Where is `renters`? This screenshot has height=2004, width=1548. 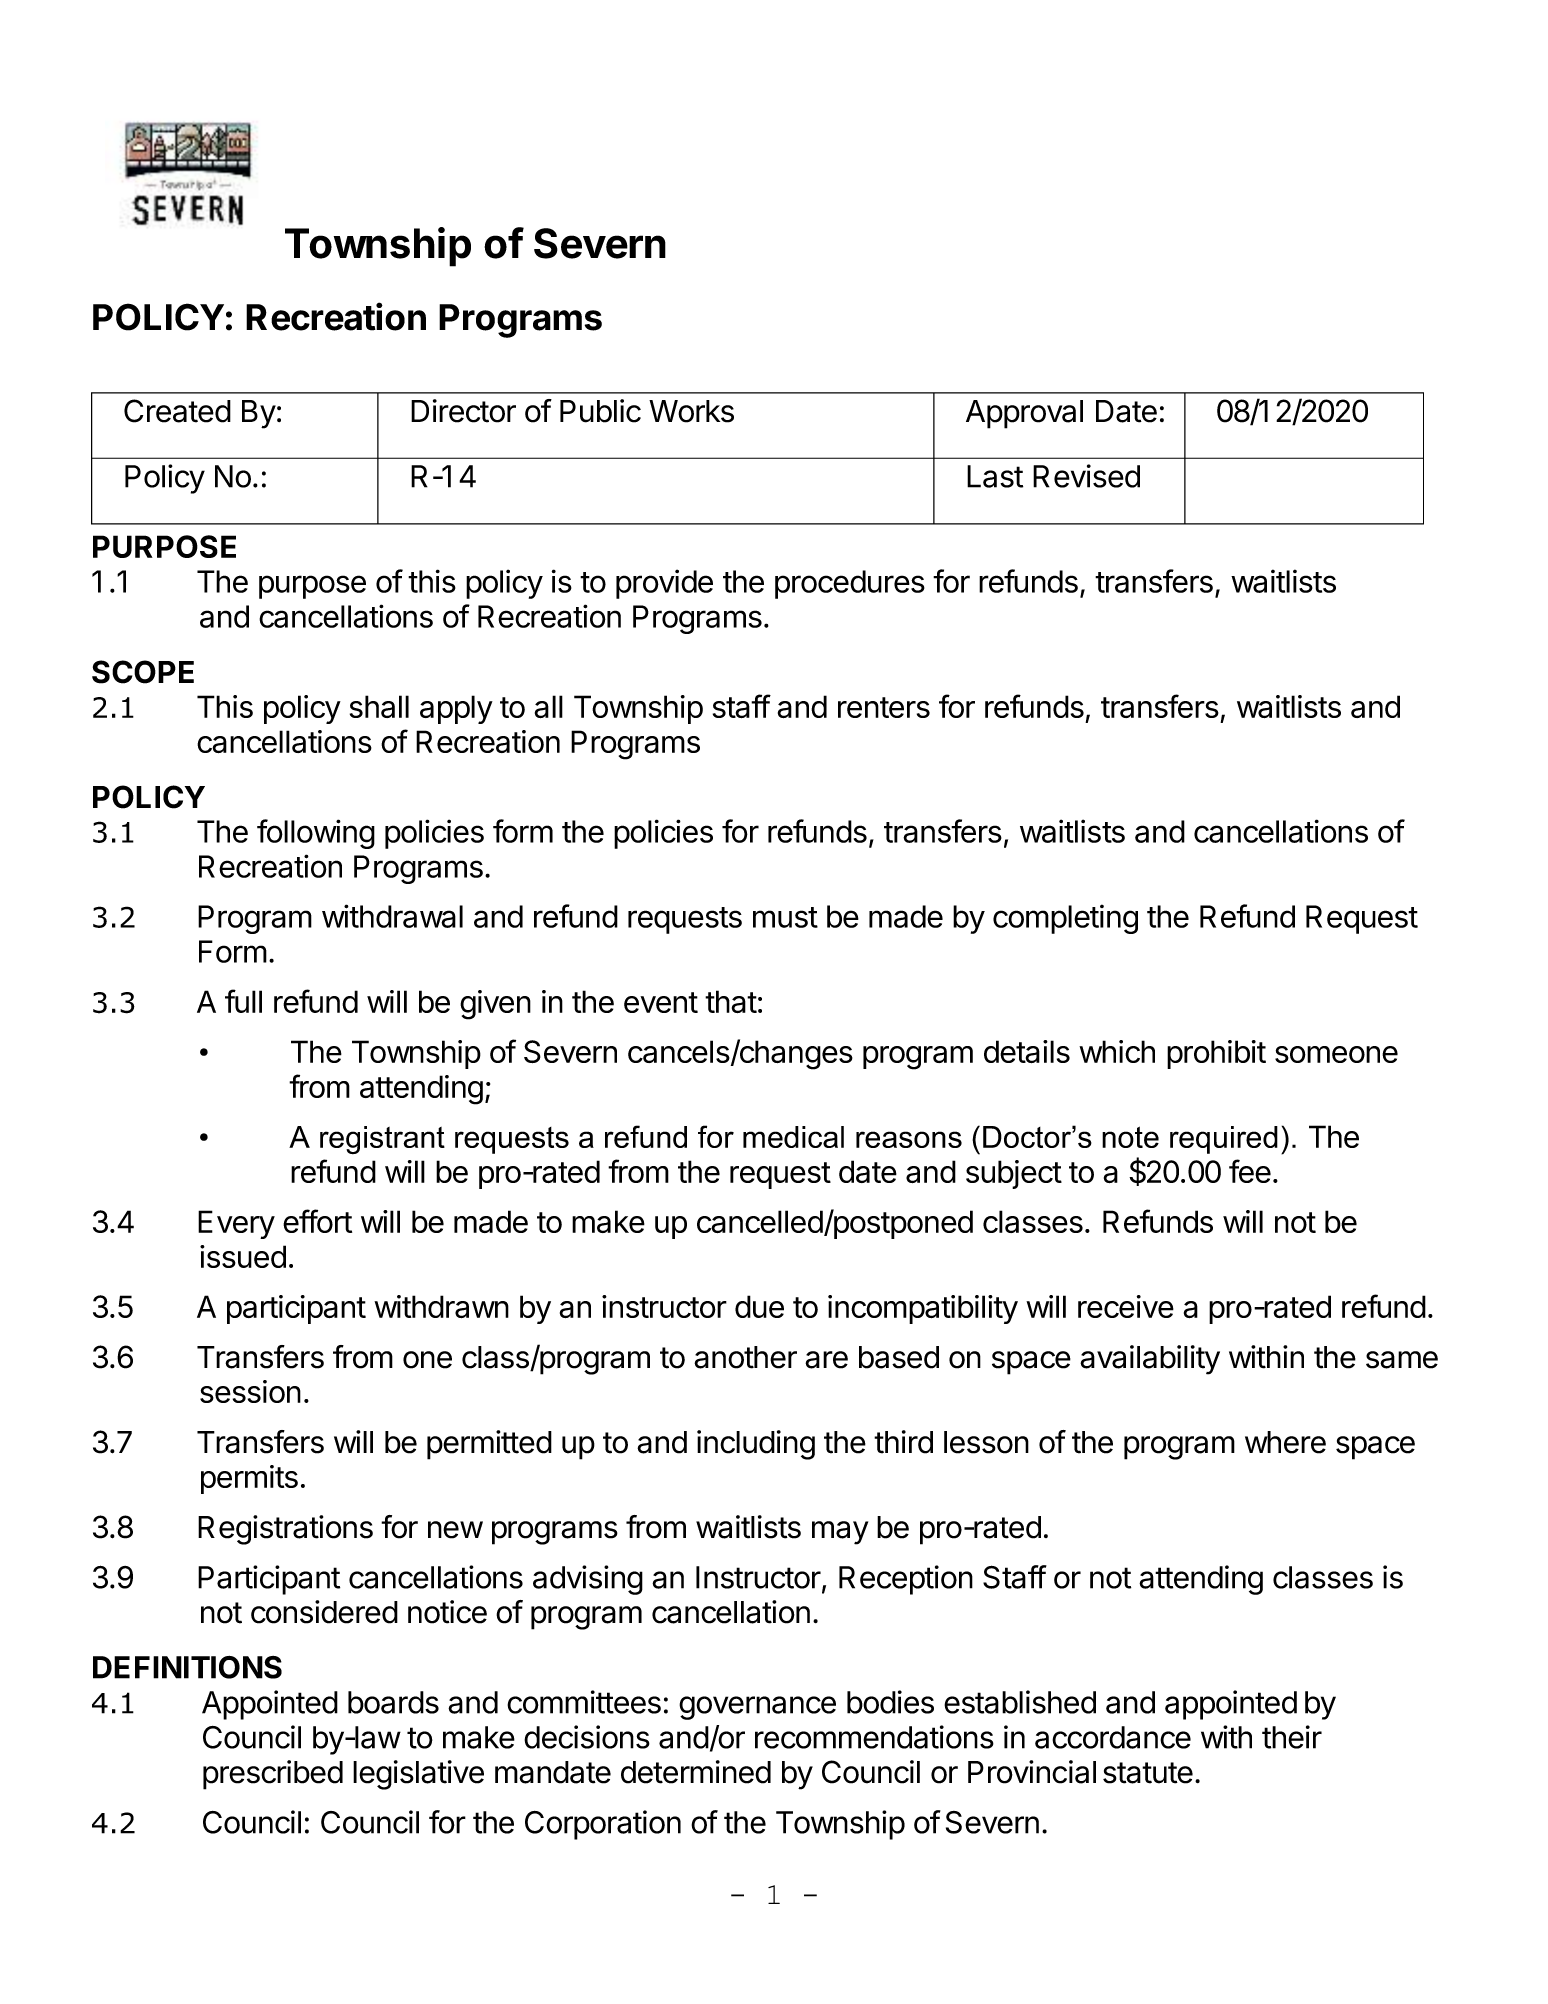
renters is located at coordinates (884, 707).
